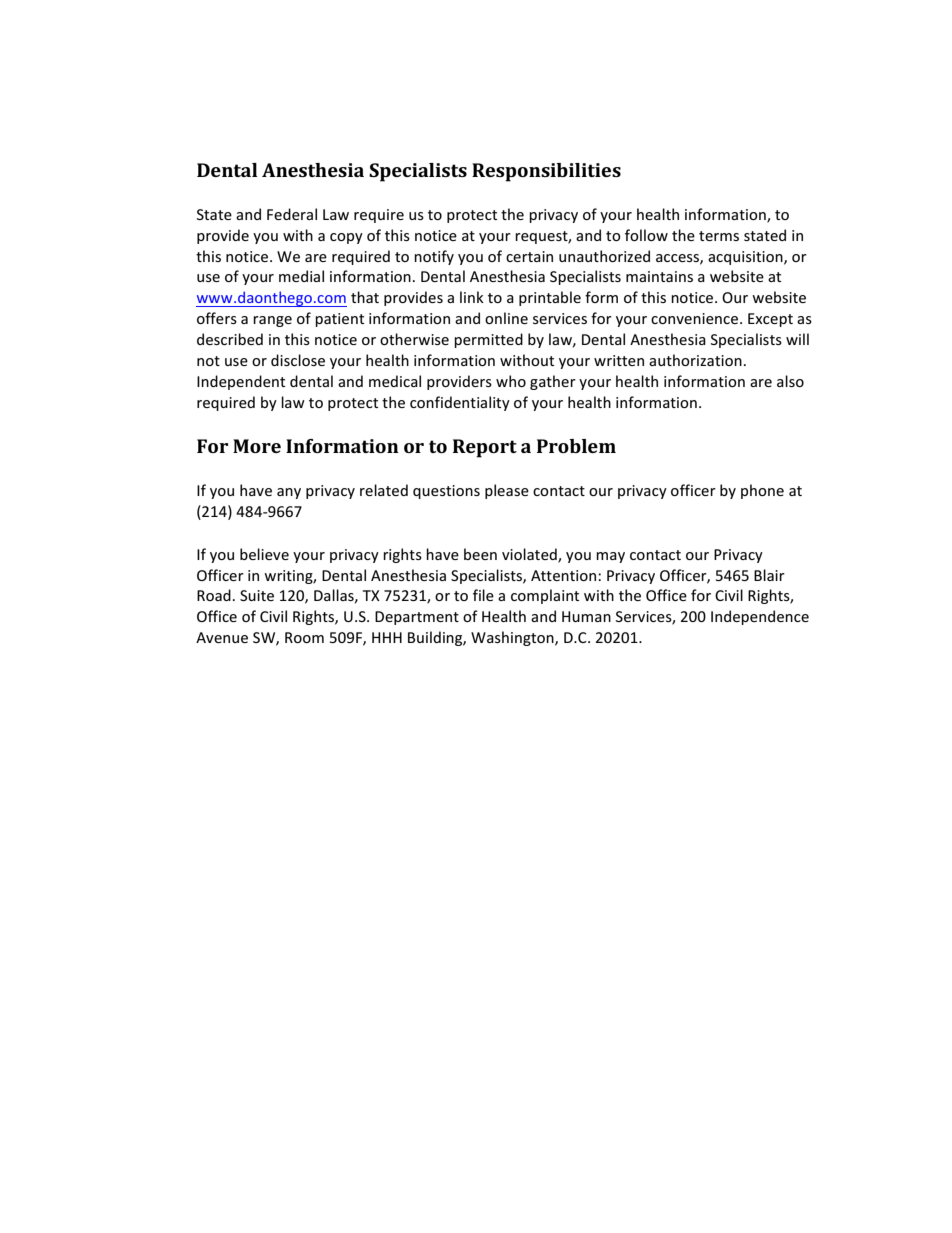  What do you see at coordinates (719, 236) in the image?
I see `terms` at bounding box center [719, 236].
